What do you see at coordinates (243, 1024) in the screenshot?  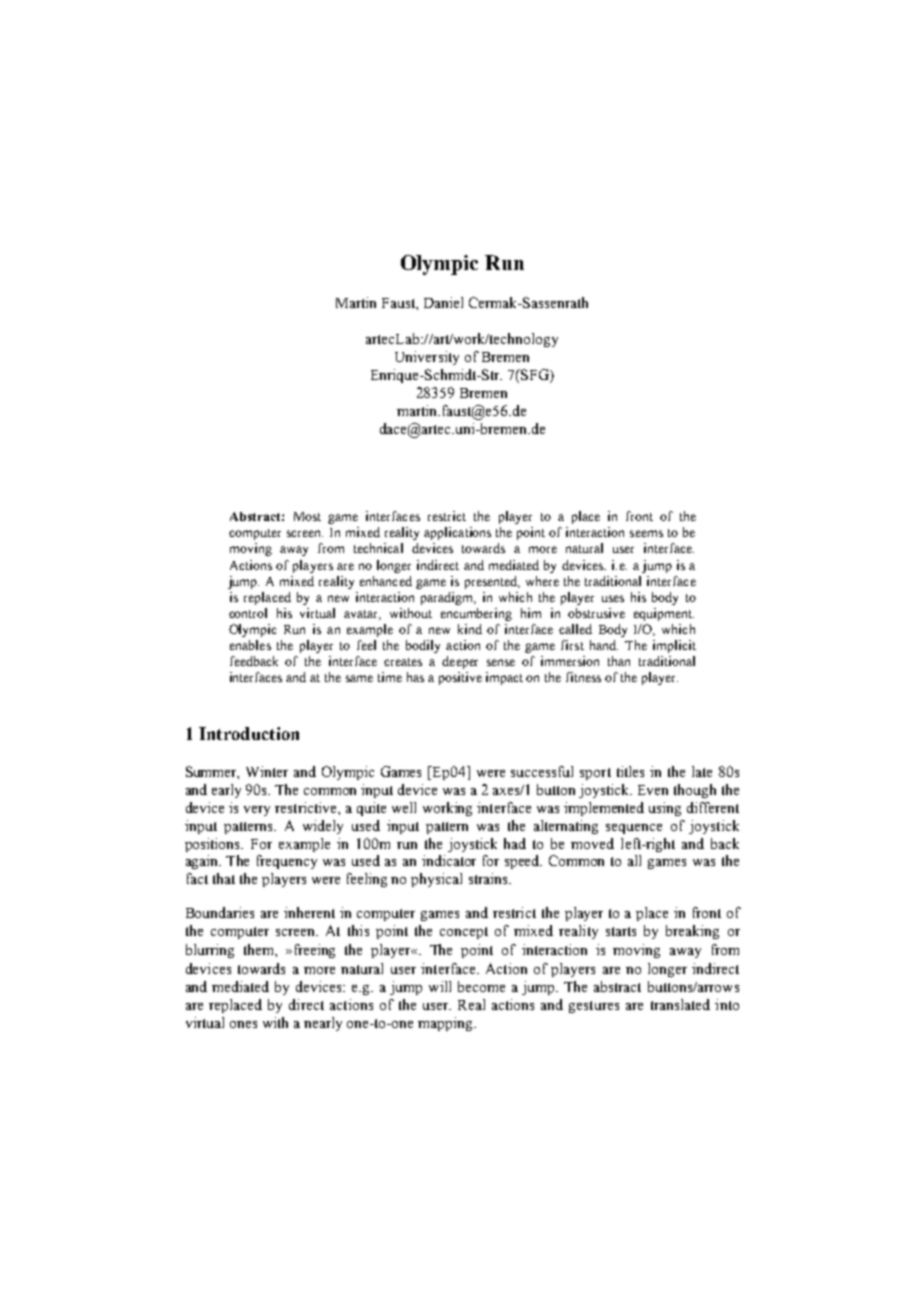 I see `ones` at bounding box center [243, 1024].
